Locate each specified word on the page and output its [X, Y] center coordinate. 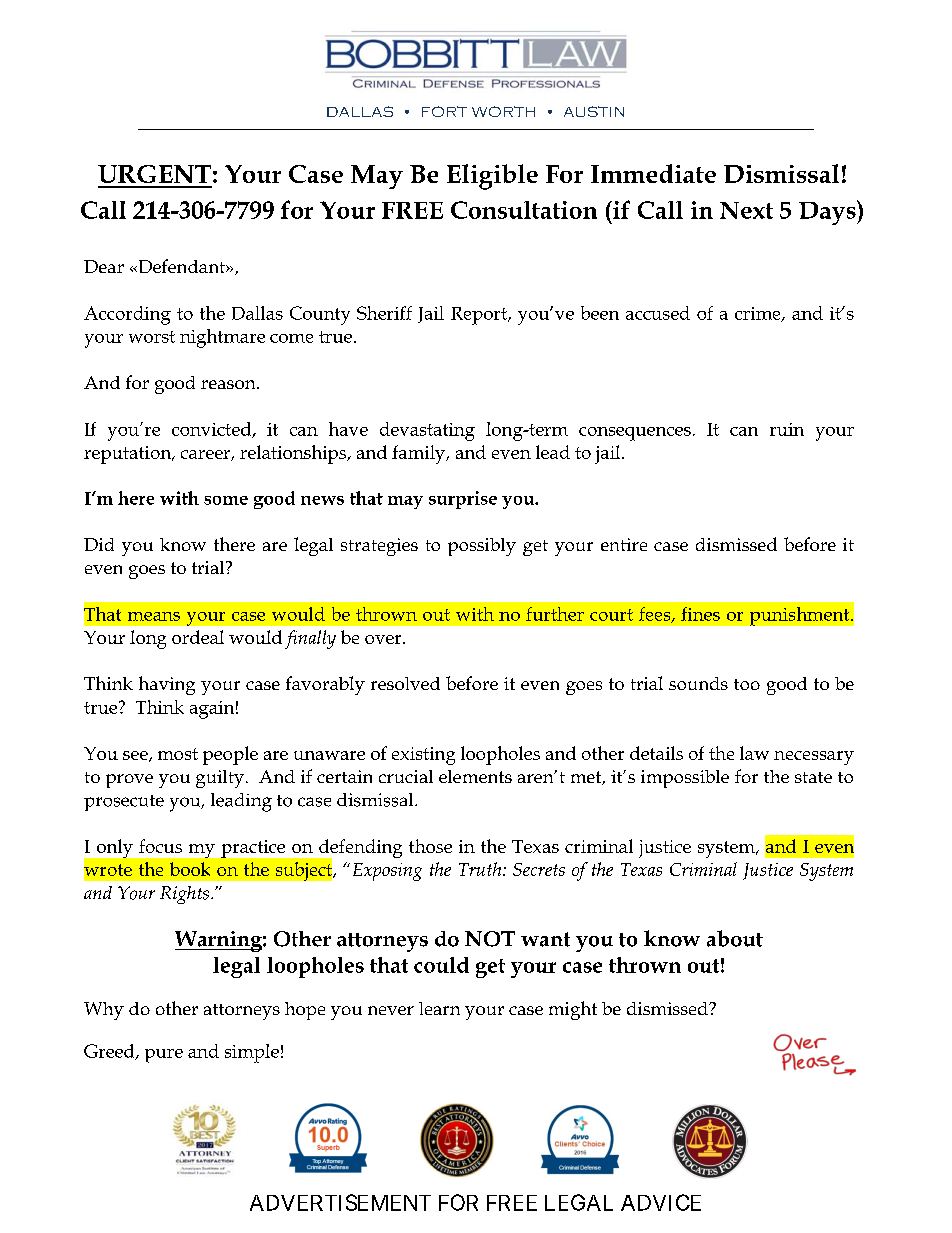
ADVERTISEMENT [340, 1202]
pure [164, 1056]
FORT [444, 111]
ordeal [198, 637]
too [747, 684]
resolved [405, 683]
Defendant [181, 266]
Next [746, 210]
